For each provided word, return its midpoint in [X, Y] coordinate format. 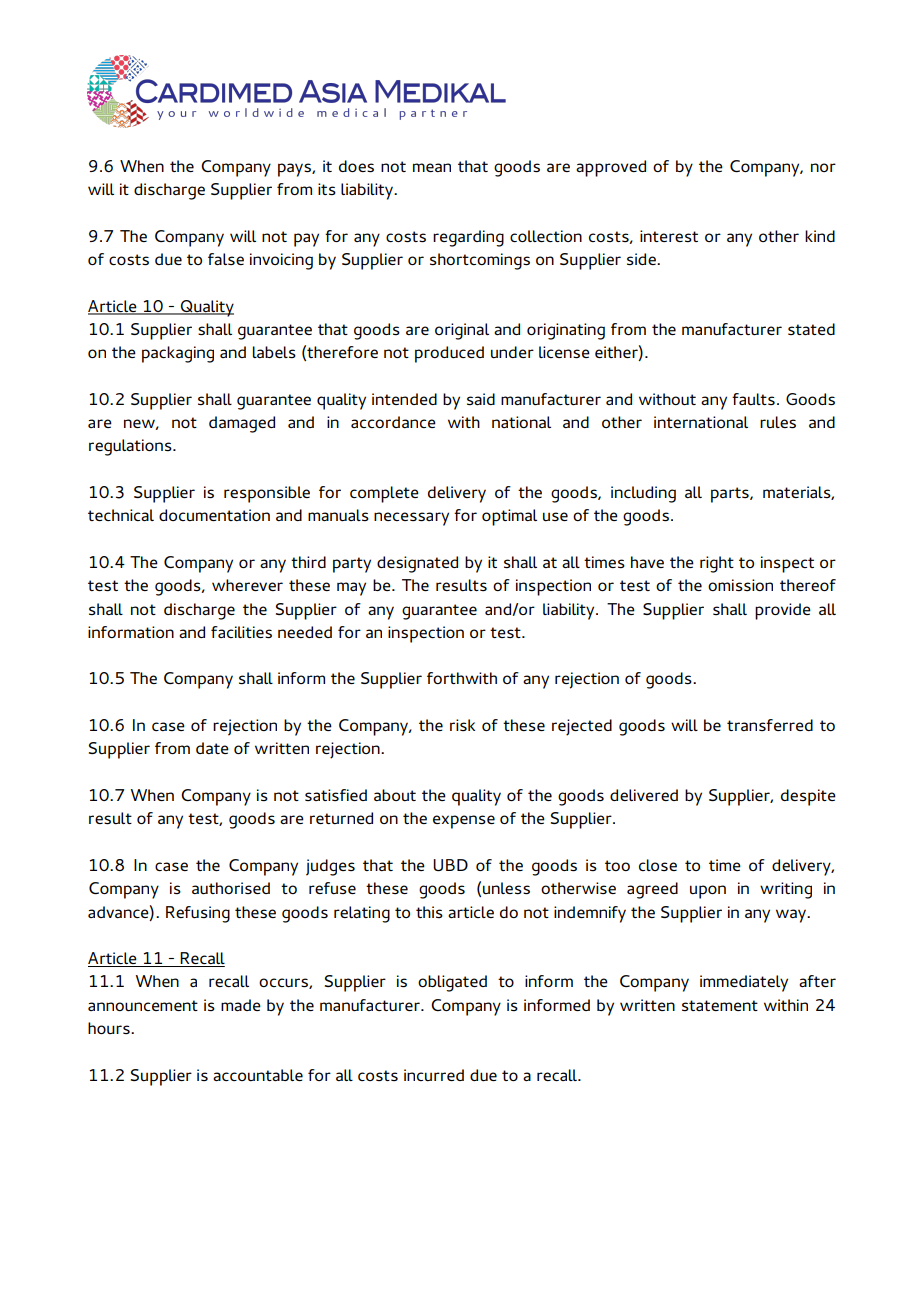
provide [783, 611]
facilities [241, 632]
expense [464, 822]
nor [823, 167]
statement [720, 1005]
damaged [242, 424]
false [226, 259]
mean [432, 167]
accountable [258, 1075]
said [481, 399]
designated [417, 564]
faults [753, 399]
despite [808, 797]
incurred [434, 1075]
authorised [231, 888]
